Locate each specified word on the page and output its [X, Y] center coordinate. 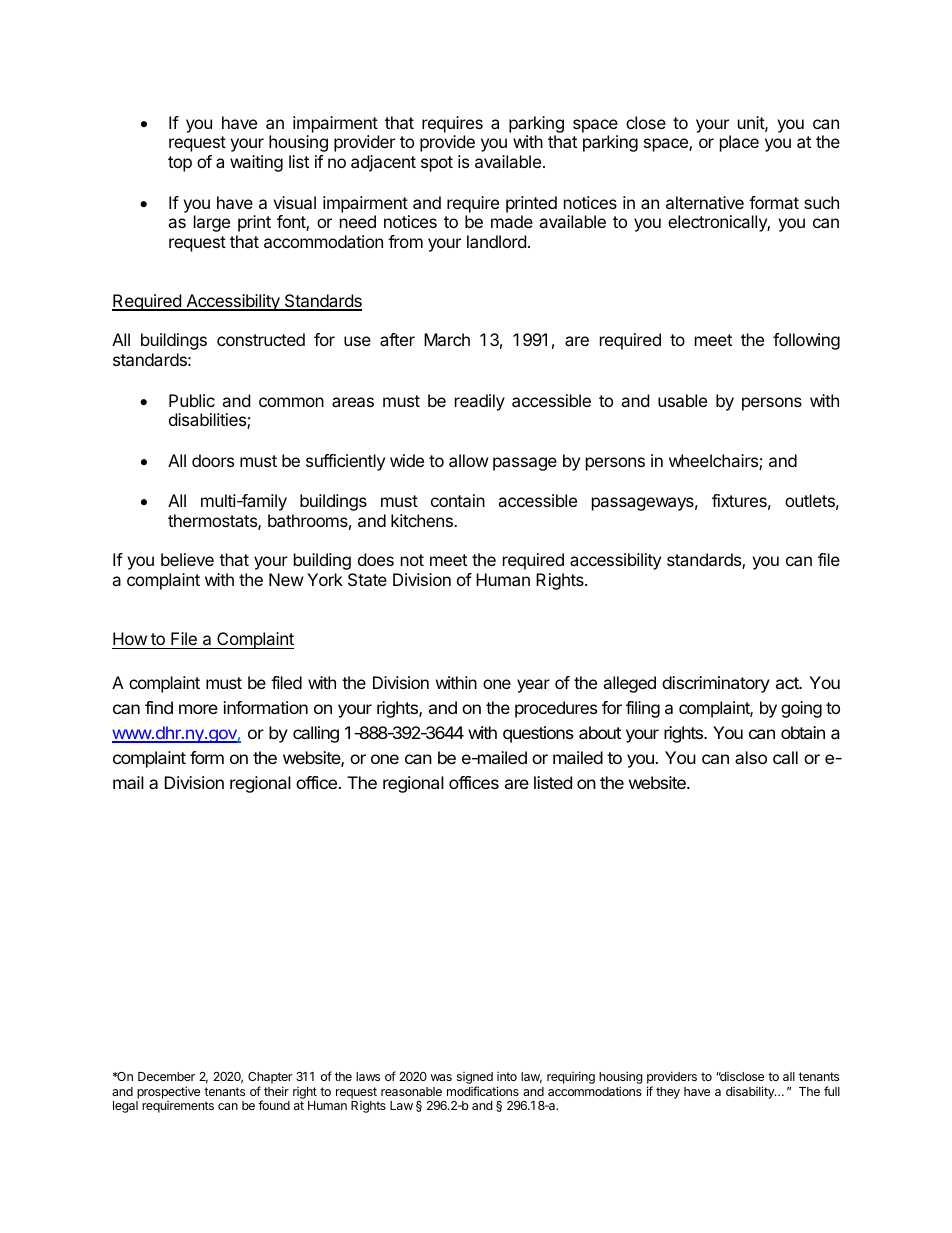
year [533, 686]
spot [437, 164]
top [180, 164]
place [739, 143]
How [130, 638]
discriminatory [716, 684]
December [166, 1076]
